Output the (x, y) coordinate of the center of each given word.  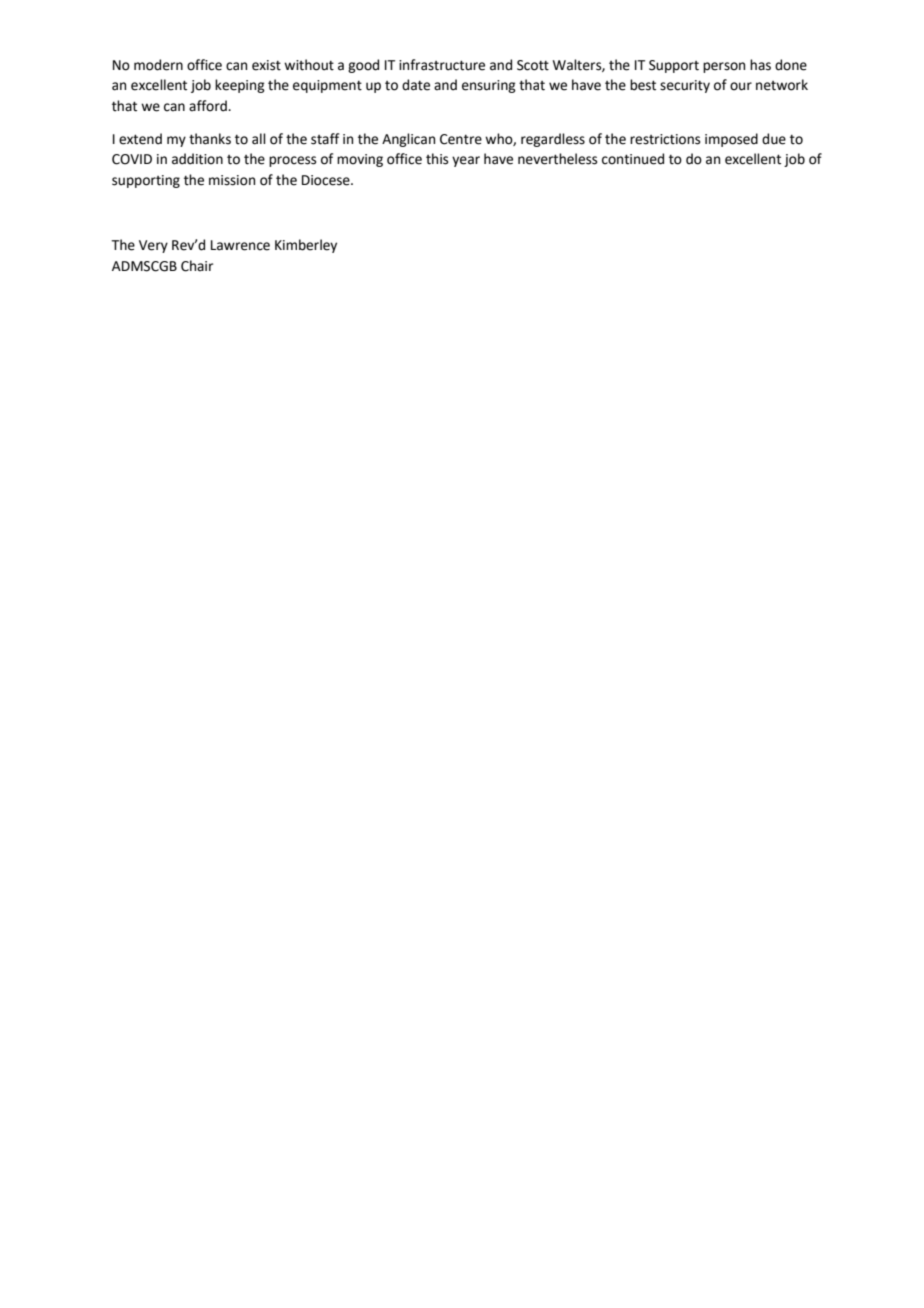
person (724, 67)
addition (197, 159)
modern (158, 65)
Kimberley (306, 246)
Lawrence (240, 245)
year (466, 161)
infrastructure (442, 65)
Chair (197, 266)
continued (633, 159)
